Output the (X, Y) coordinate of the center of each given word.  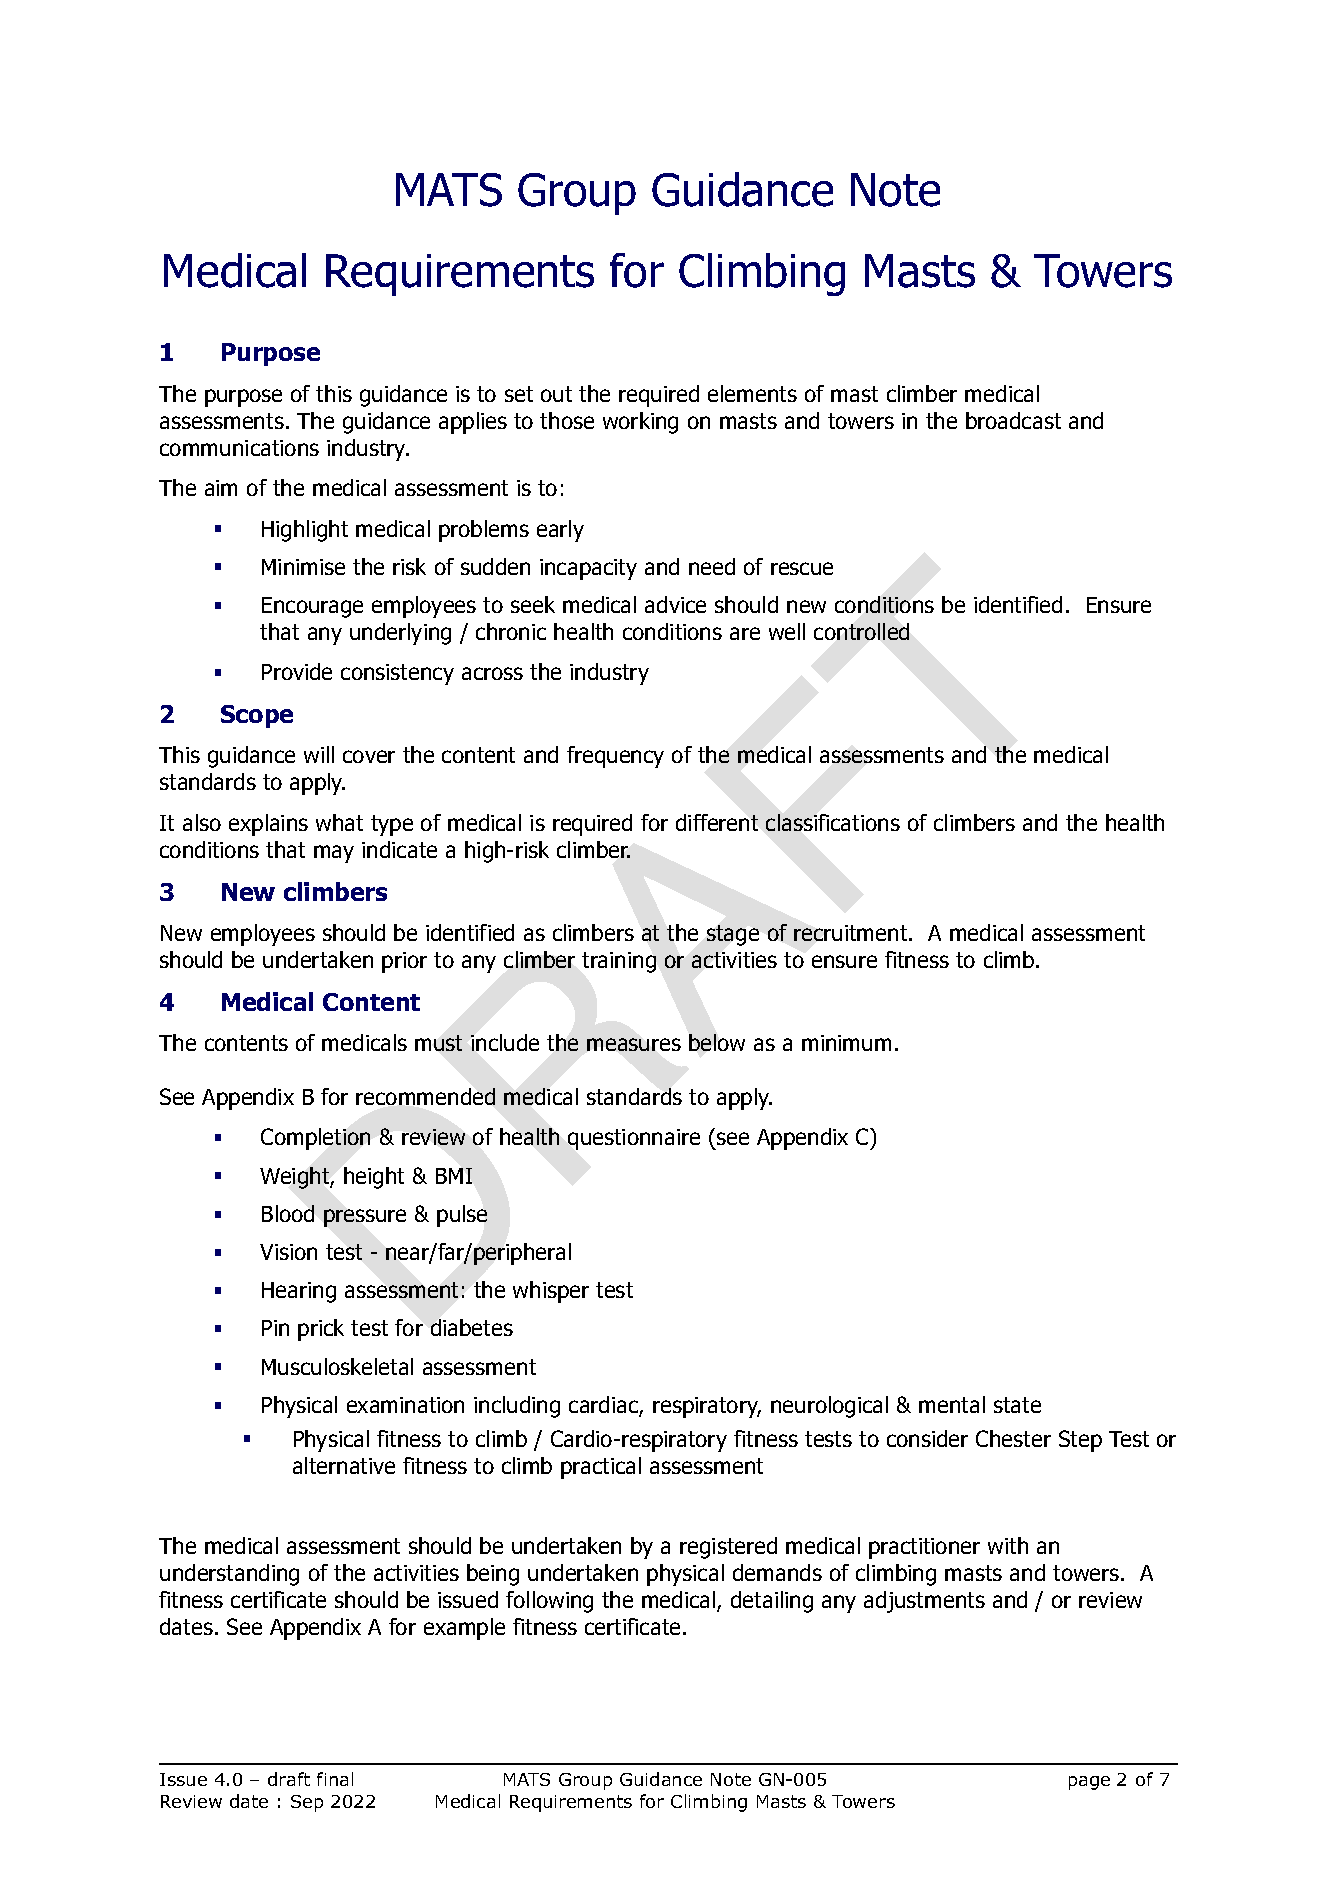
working (640, 423)
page (1089, 1783)
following (549, 1602)
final (335, 1779)
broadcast (1013, 420)
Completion (315, 1139)
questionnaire (634, 1139)
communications (239, 448)
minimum (846, 1043)
